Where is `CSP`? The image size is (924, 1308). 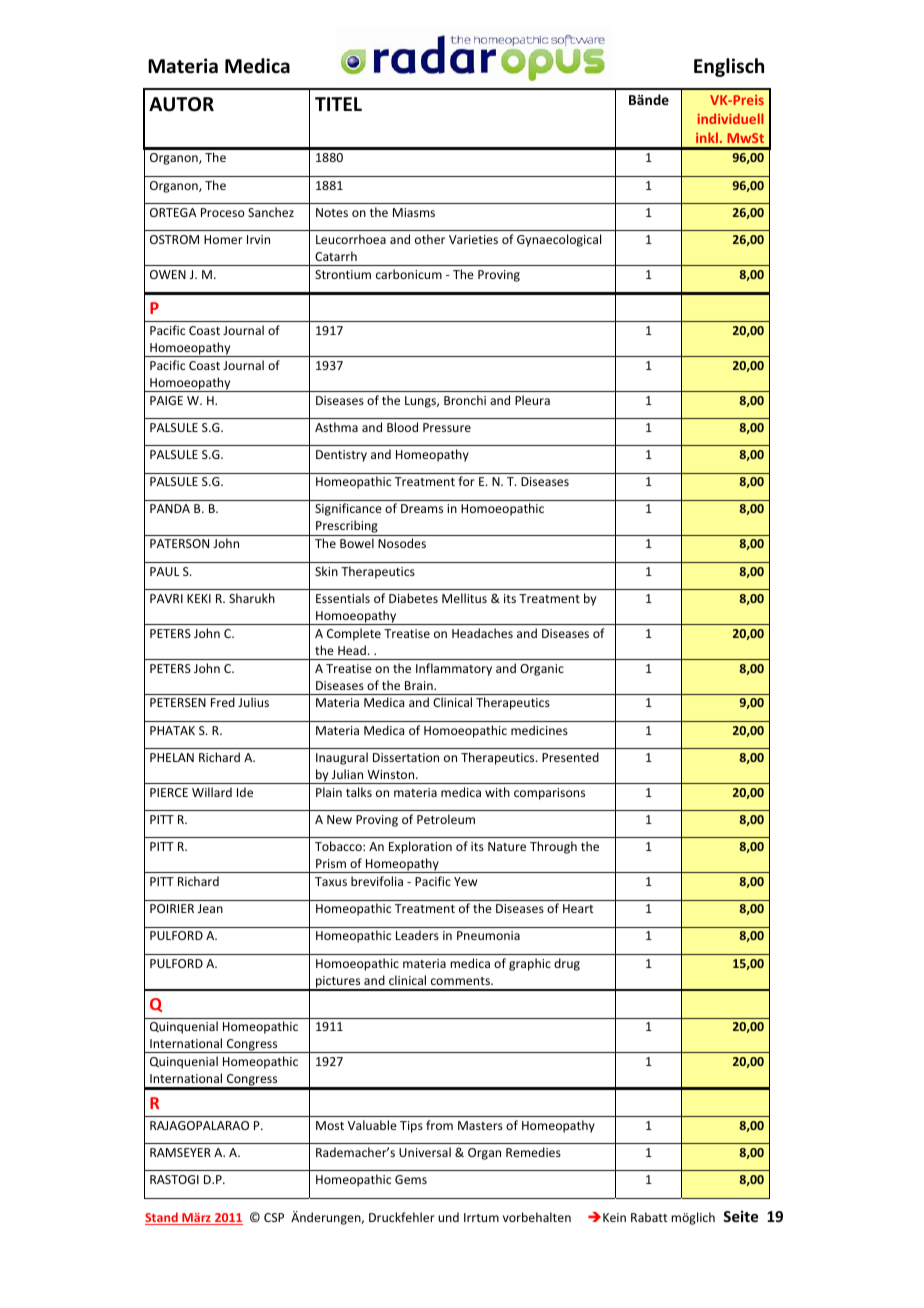
CSP is located at coordinates (274, 1217).
